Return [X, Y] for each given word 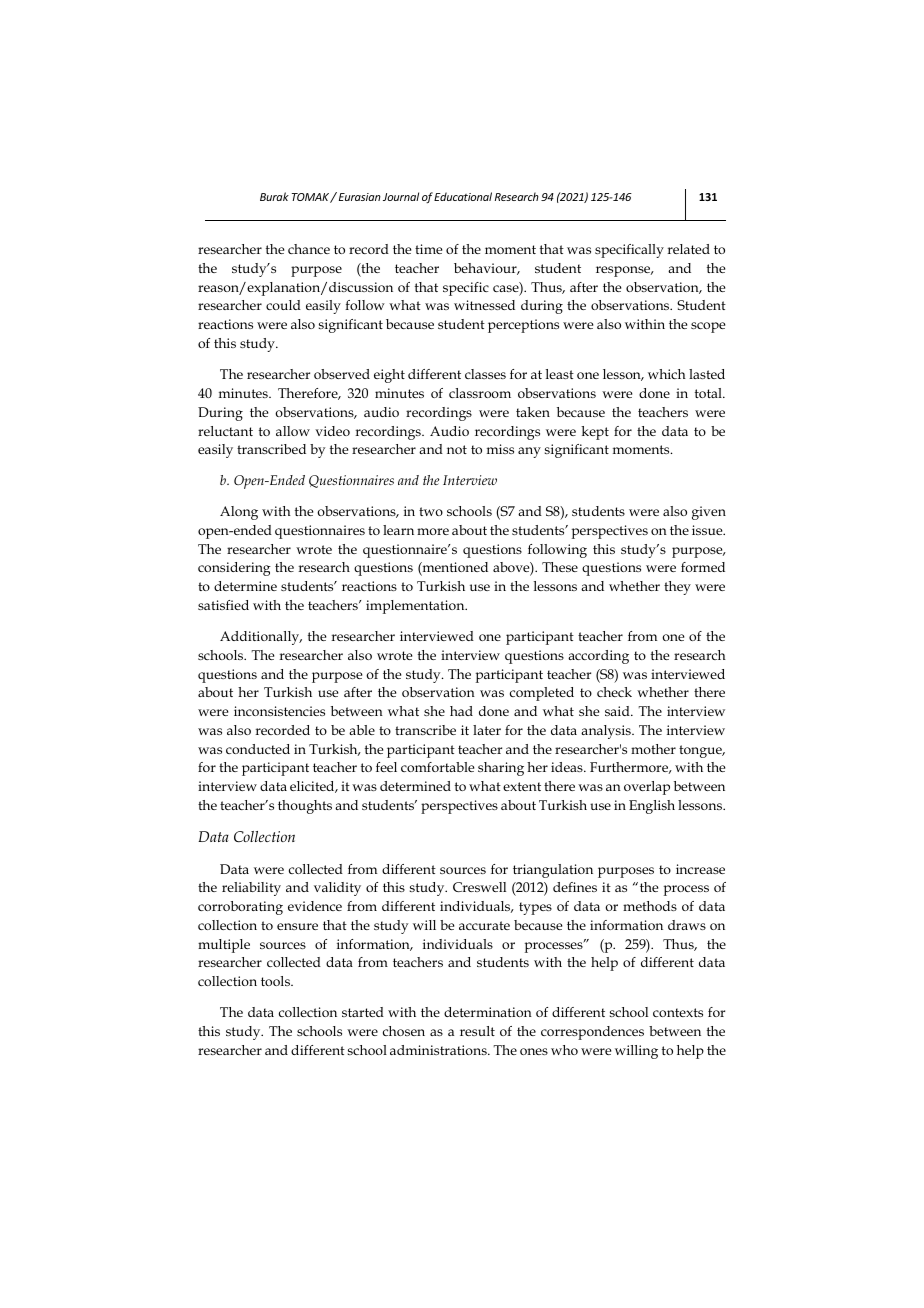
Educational [463, 196]
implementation [416, 607]
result [477, 1031]
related [688, 249]
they [677, 588]
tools [276, 981]
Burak [274, 196]
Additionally [261, 638]
